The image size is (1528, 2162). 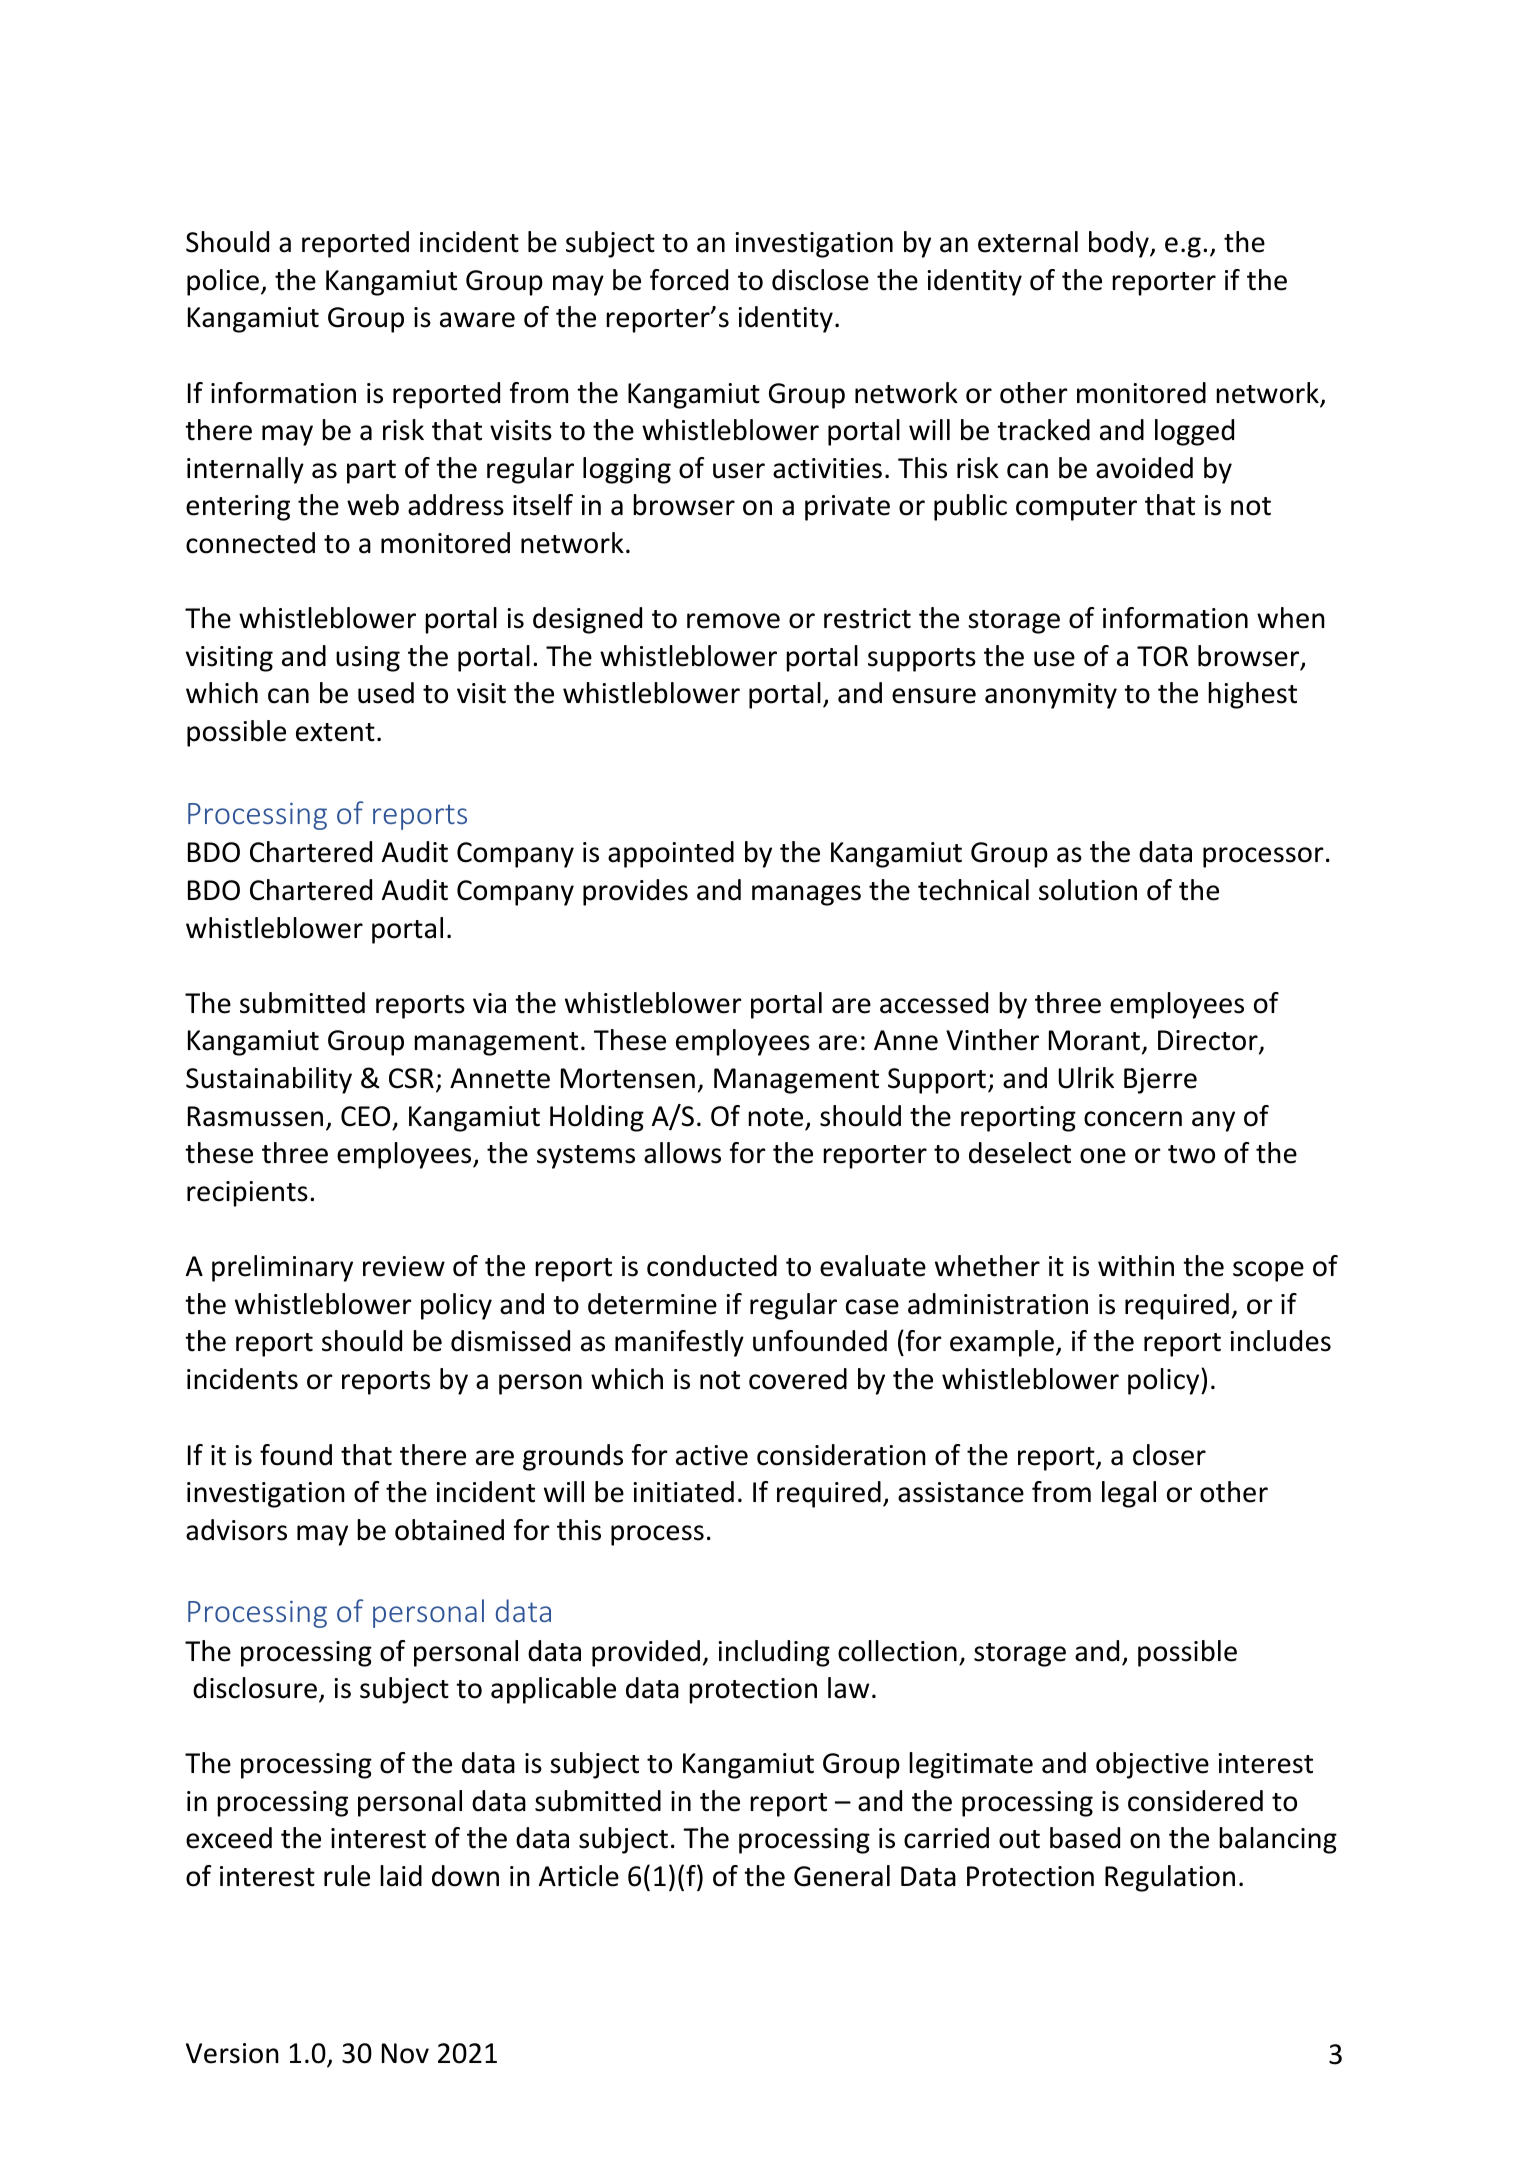 What do you see at coordinates (806, 895) in the page?
I see `manages` at bounding box center [806, 895].
